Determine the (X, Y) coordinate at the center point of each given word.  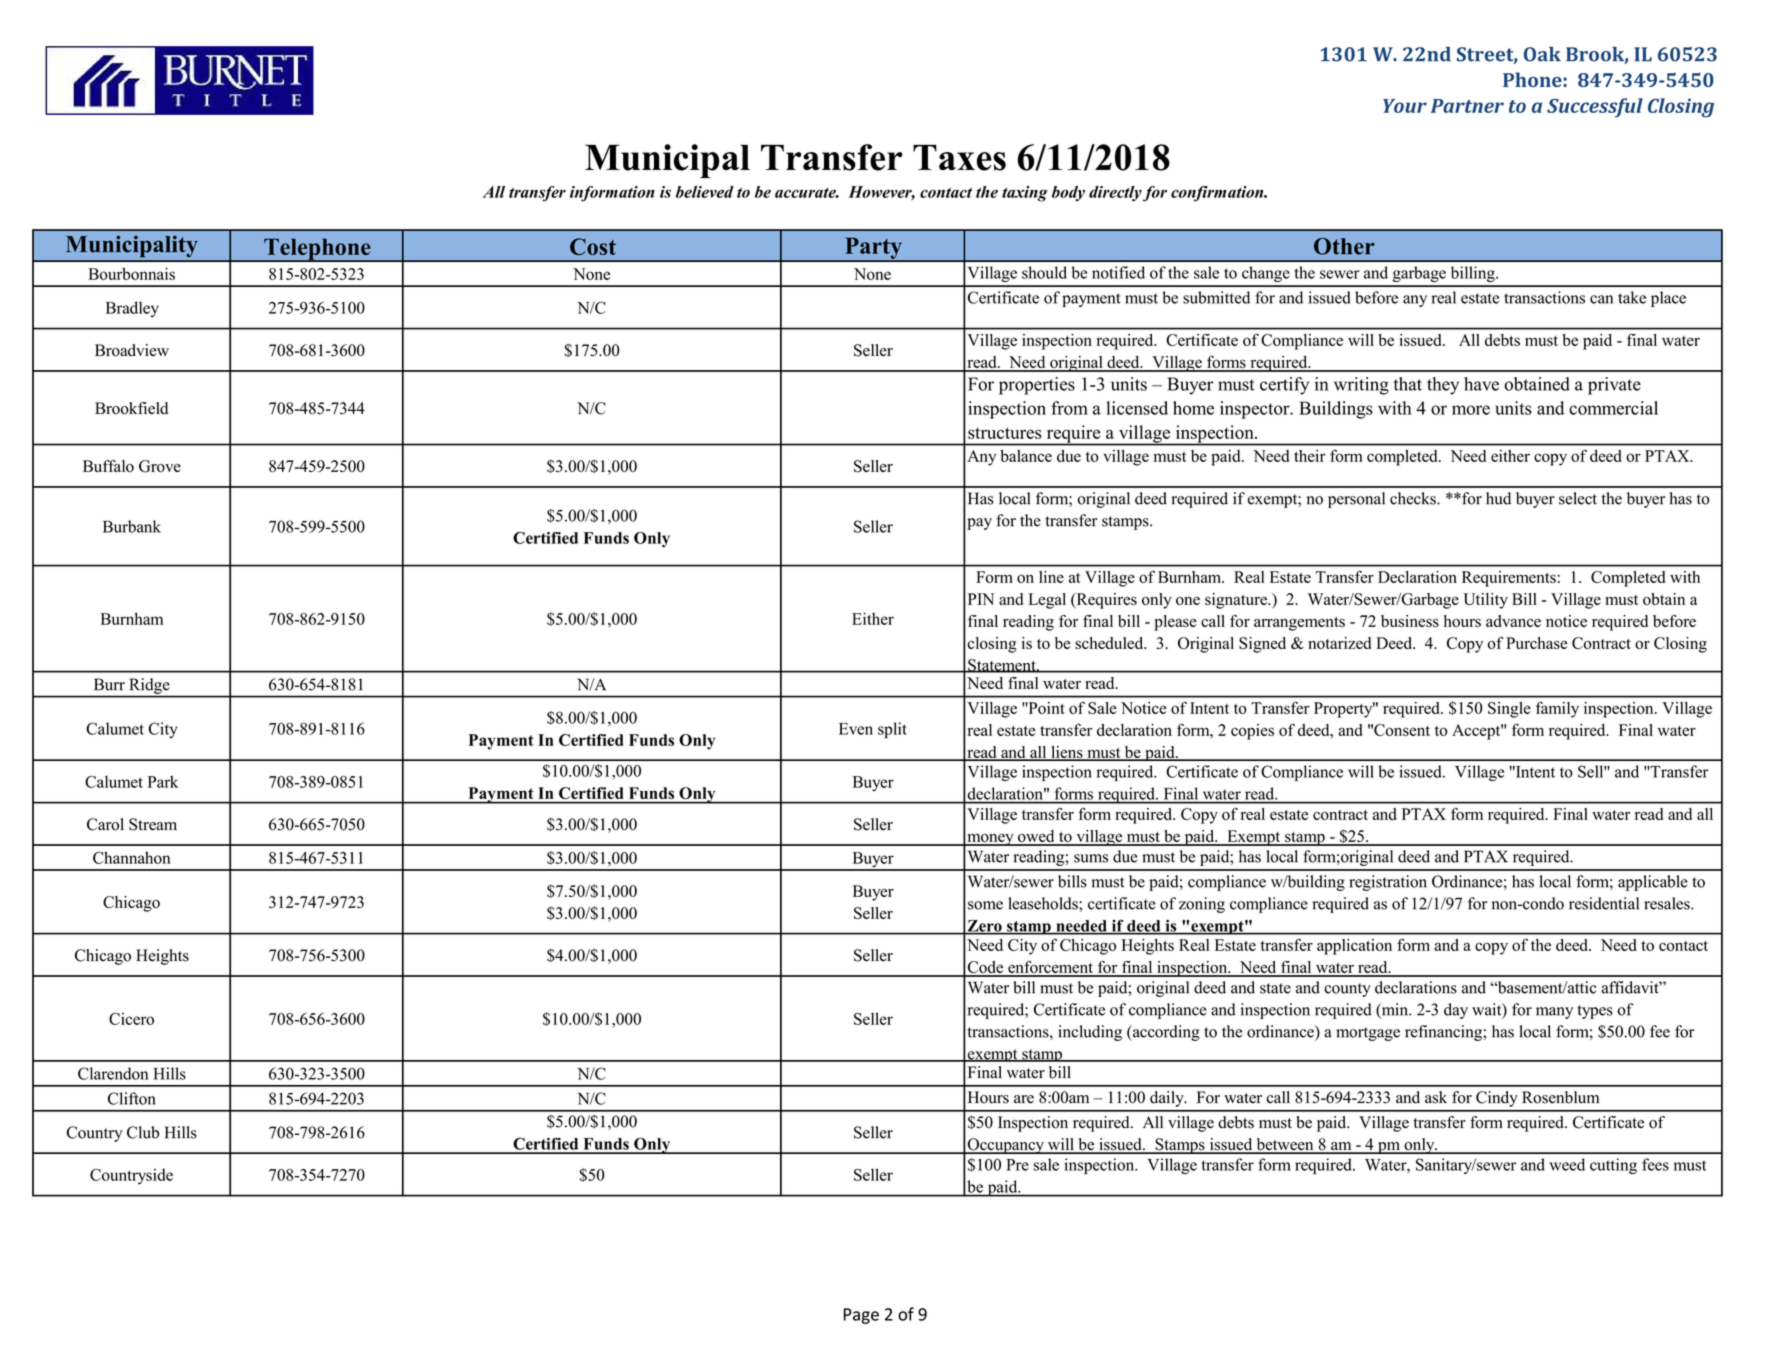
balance (1026, 456)
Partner (1467, 106)
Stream (153, 824)
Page (861, 1316)
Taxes (959, 158)
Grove (160, 466)
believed (705, 192)
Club (143, 1132)
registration (1388, 883)
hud (1498, 498)
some (985, 905)
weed (1567, 1164)
